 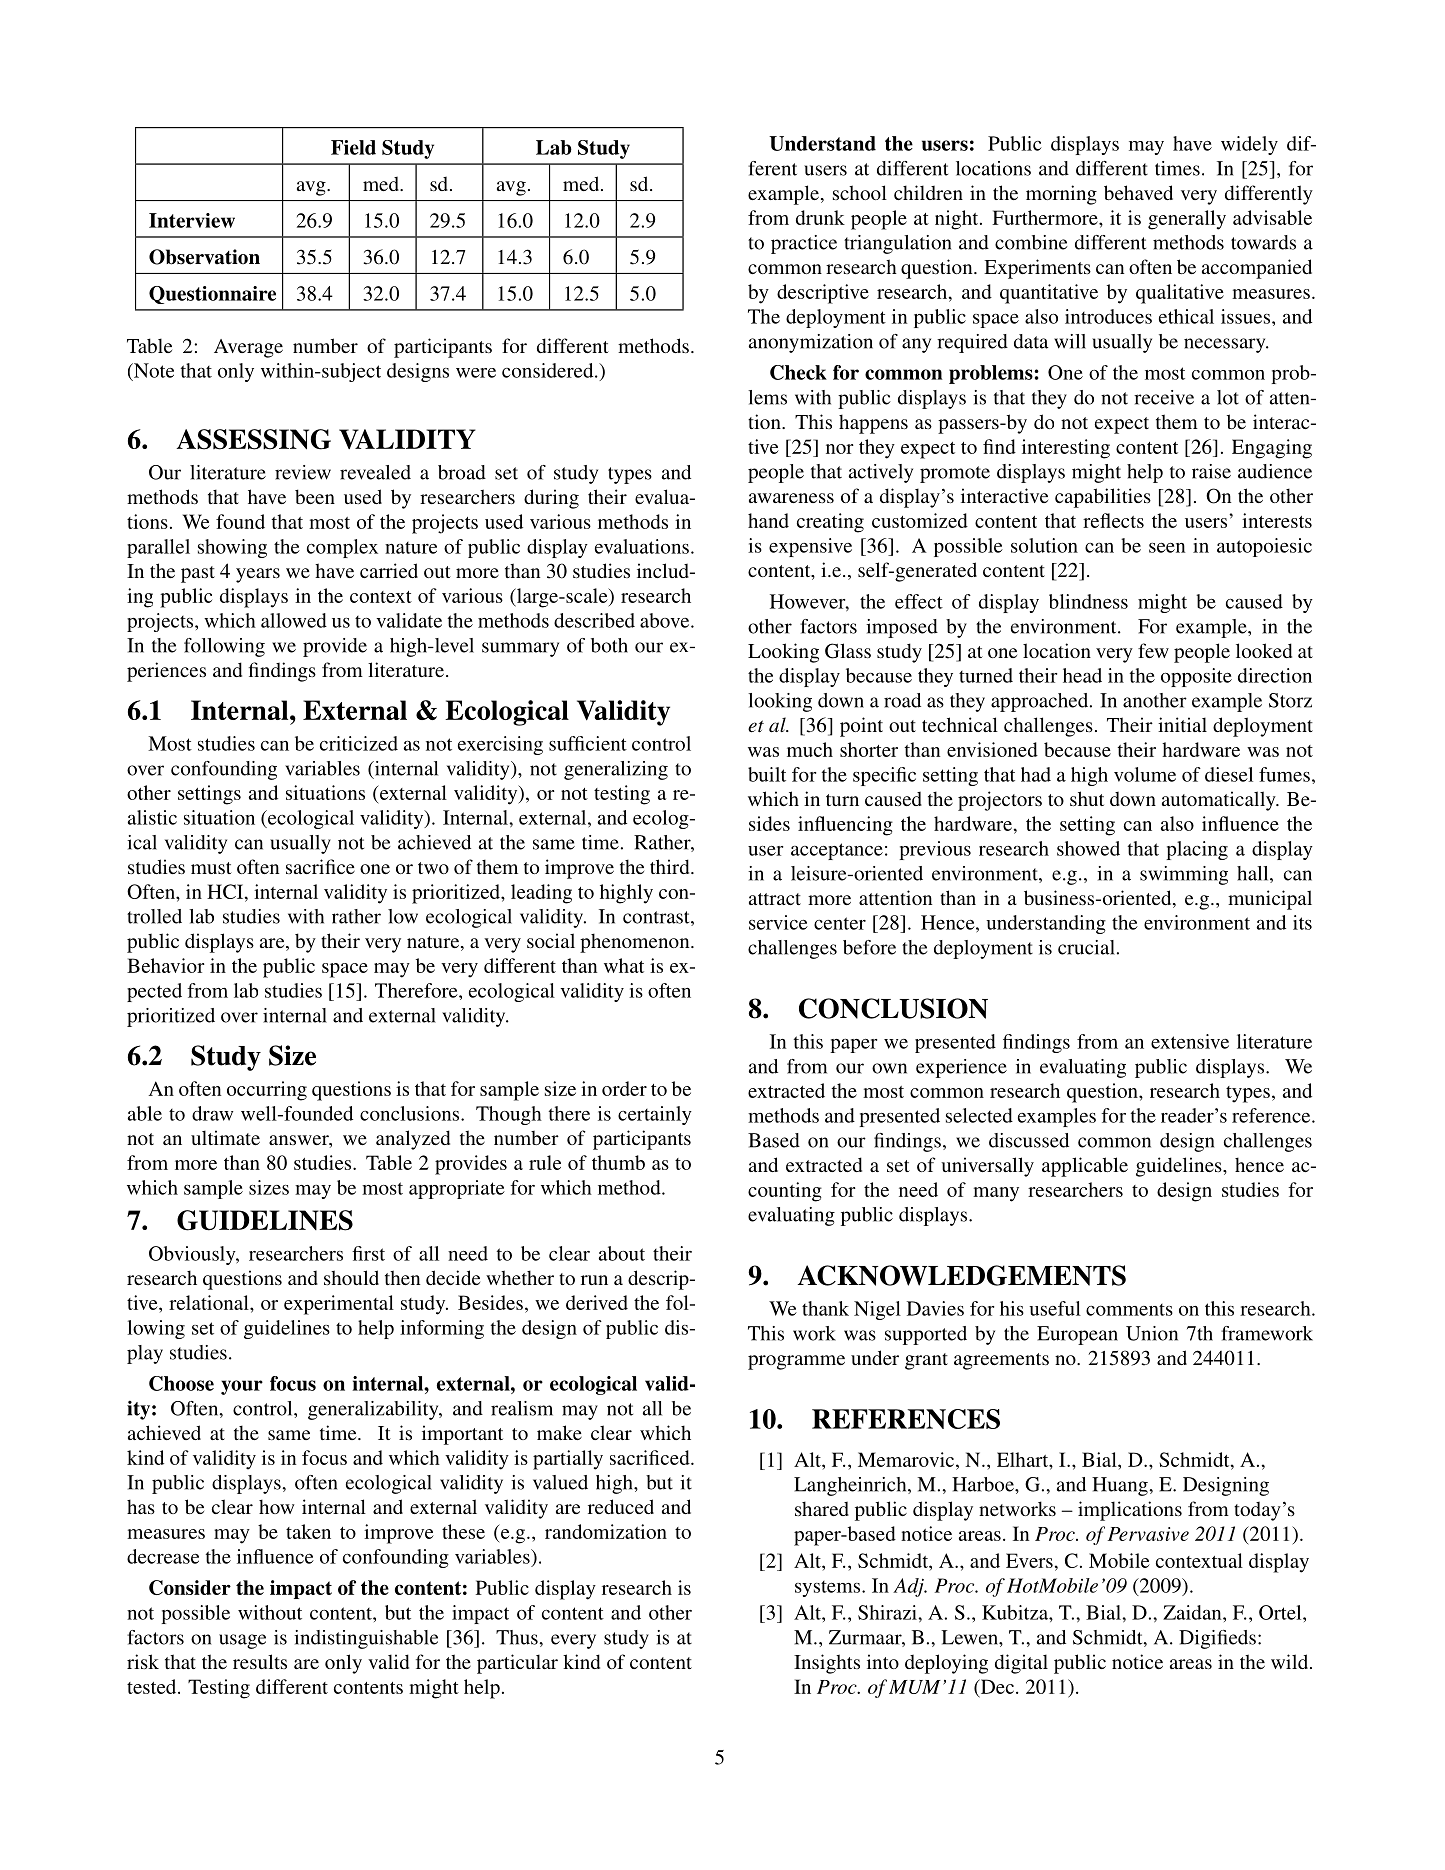 I want to click on hand, so click(x=768, y=520).
